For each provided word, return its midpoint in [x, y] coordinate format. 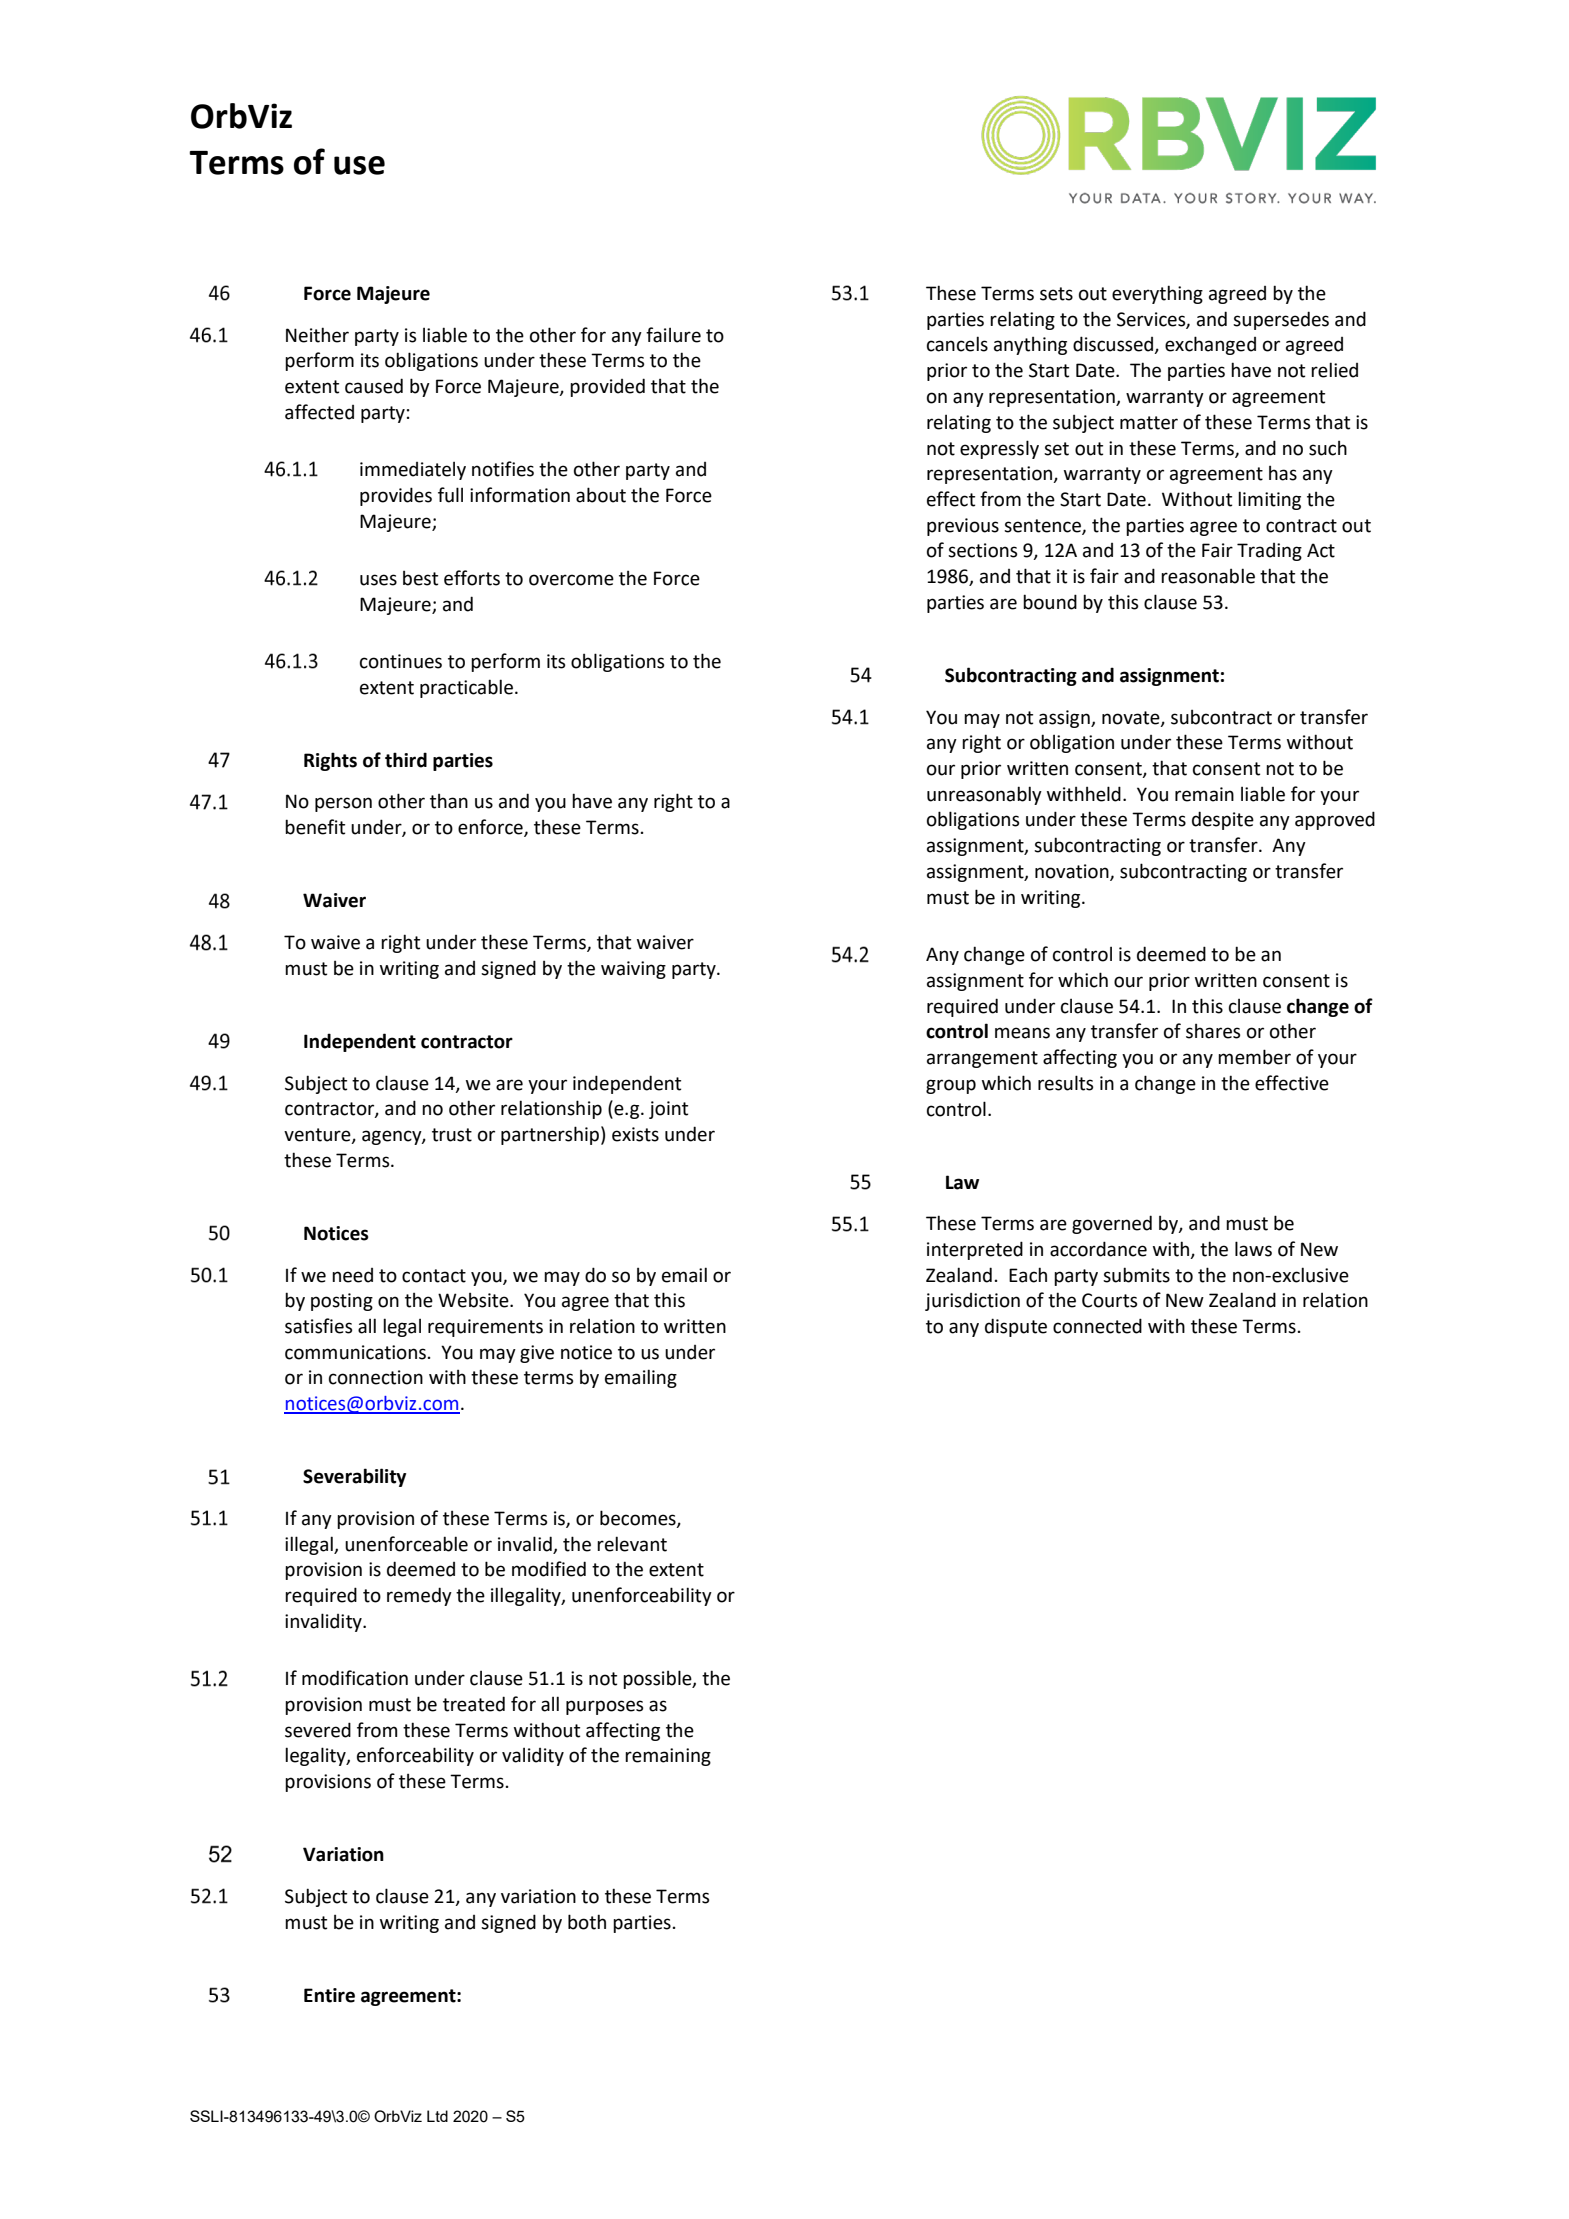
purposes [604, 1707]
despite [1223, 820]
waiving [633, 970]
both [587, 1922]
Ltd [437, 2116]
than [449, 801]
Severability [354, 1477]
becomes [639, 1518]
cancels [957, 344]
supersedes [1281, 320]
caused [374, 386]
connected [1097, 1326]
